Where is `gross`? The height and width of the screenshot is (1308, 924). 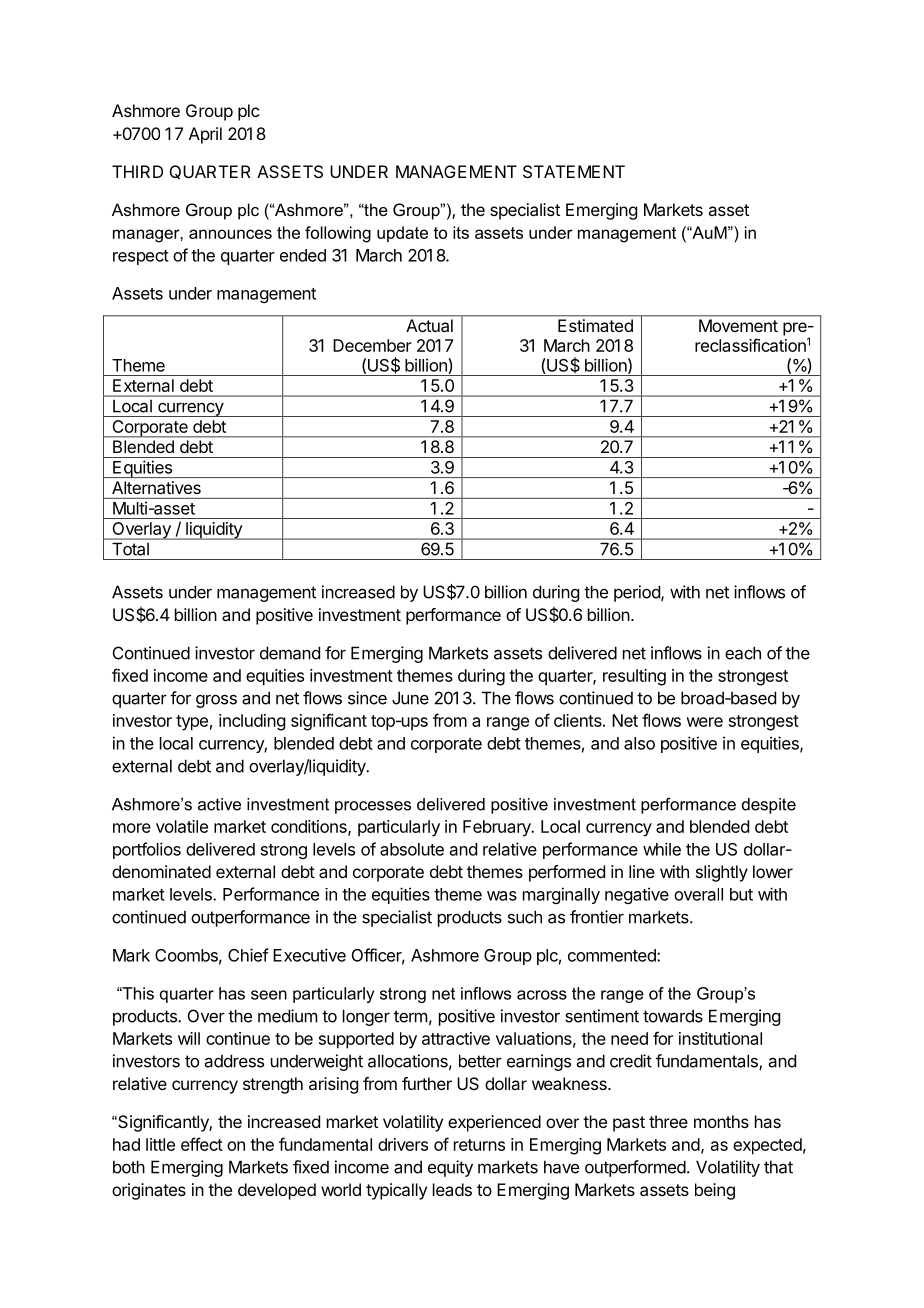 gross is located at coordinates (216, 701).
